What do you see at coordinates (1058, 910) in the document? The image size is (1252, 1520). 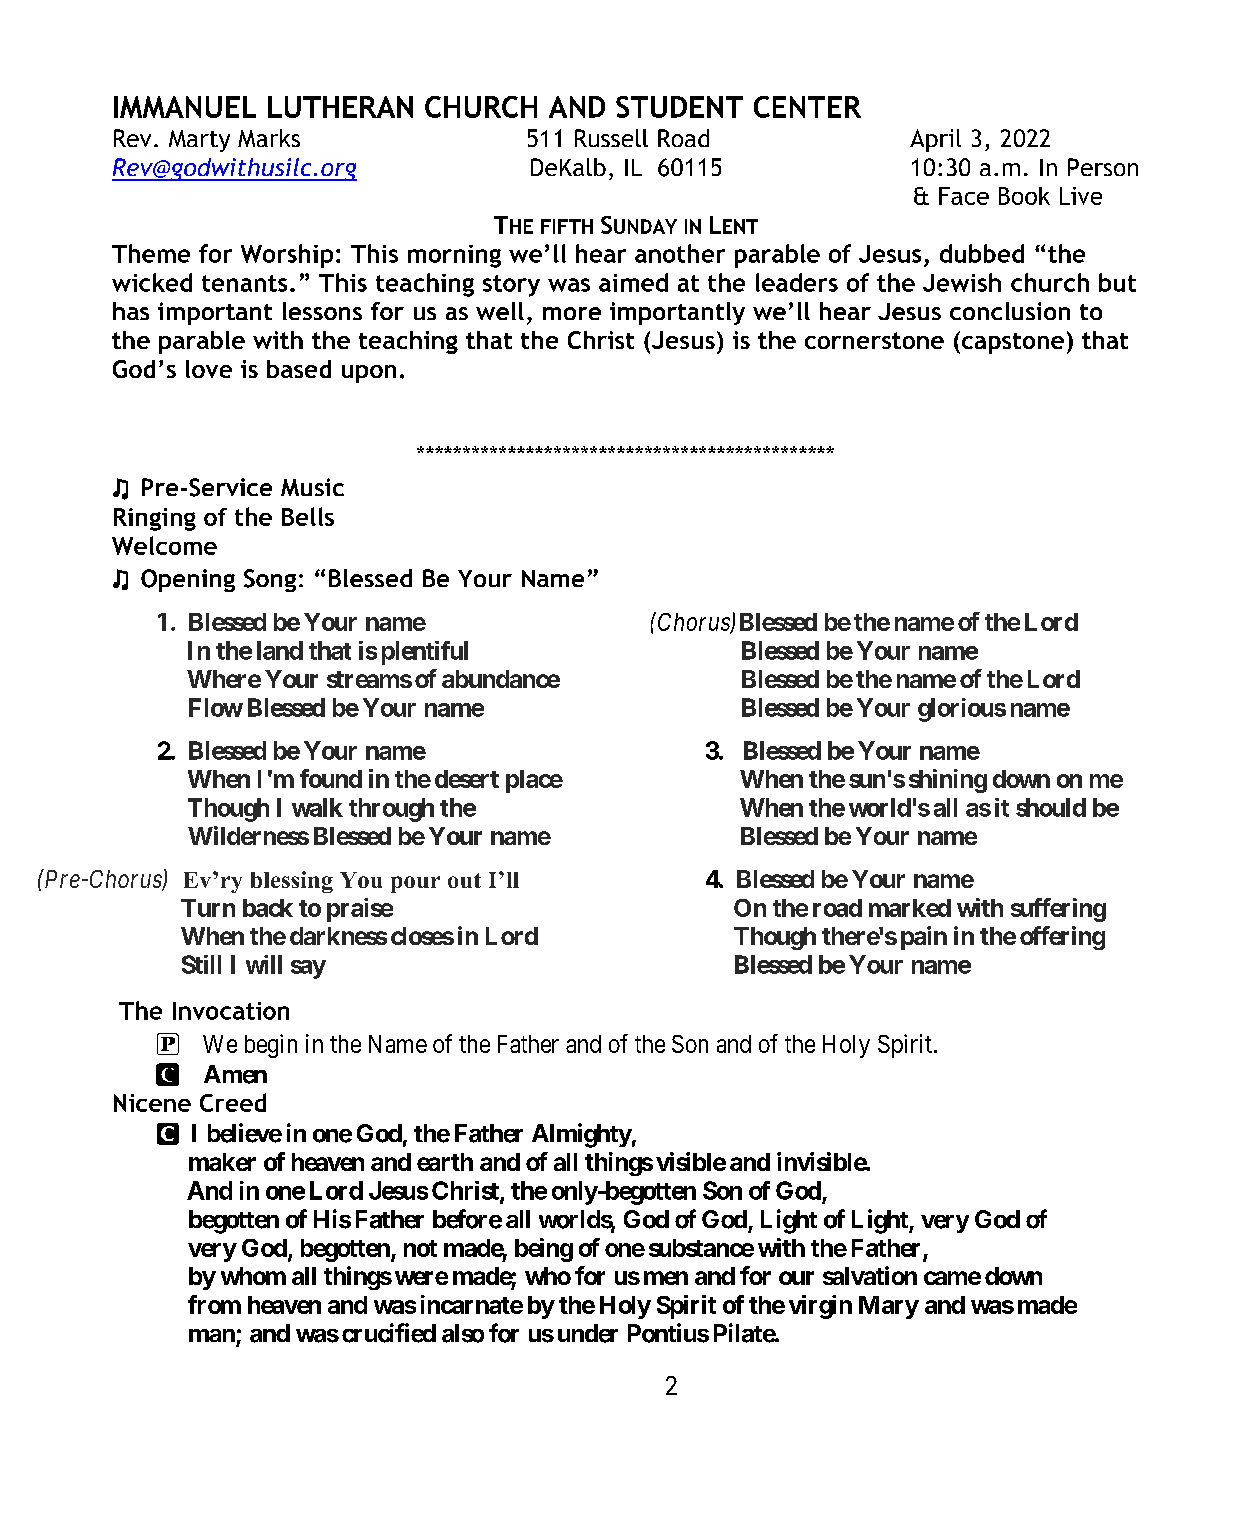 I see `suffering` at bounding box center [1058, 910].
